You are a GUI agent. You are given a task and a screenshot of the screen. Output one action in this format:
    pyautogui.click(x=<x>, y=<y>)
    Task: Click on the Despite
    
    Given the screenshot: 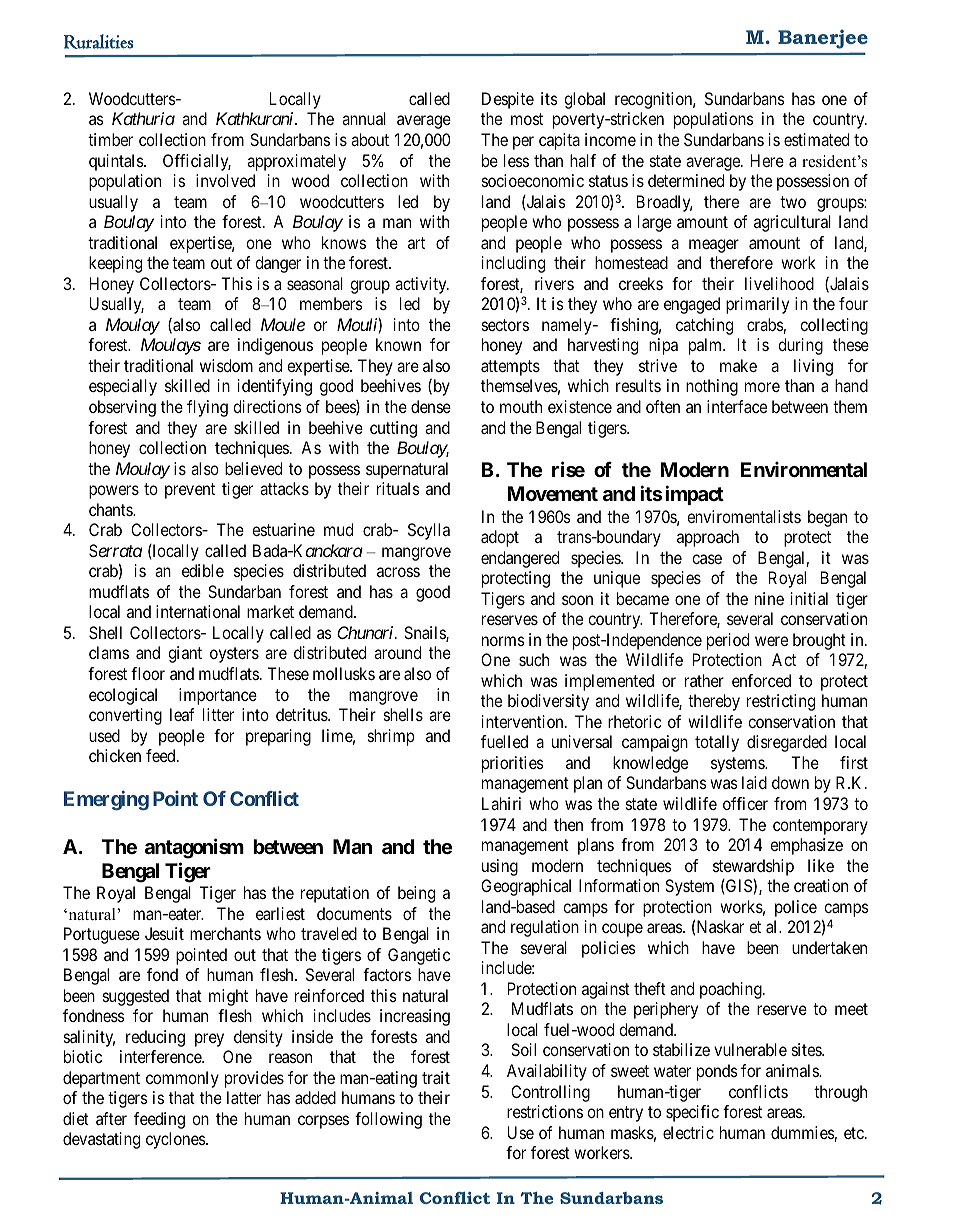 What is the action you would take?
    pyautogui.click(x=508, y=100)
